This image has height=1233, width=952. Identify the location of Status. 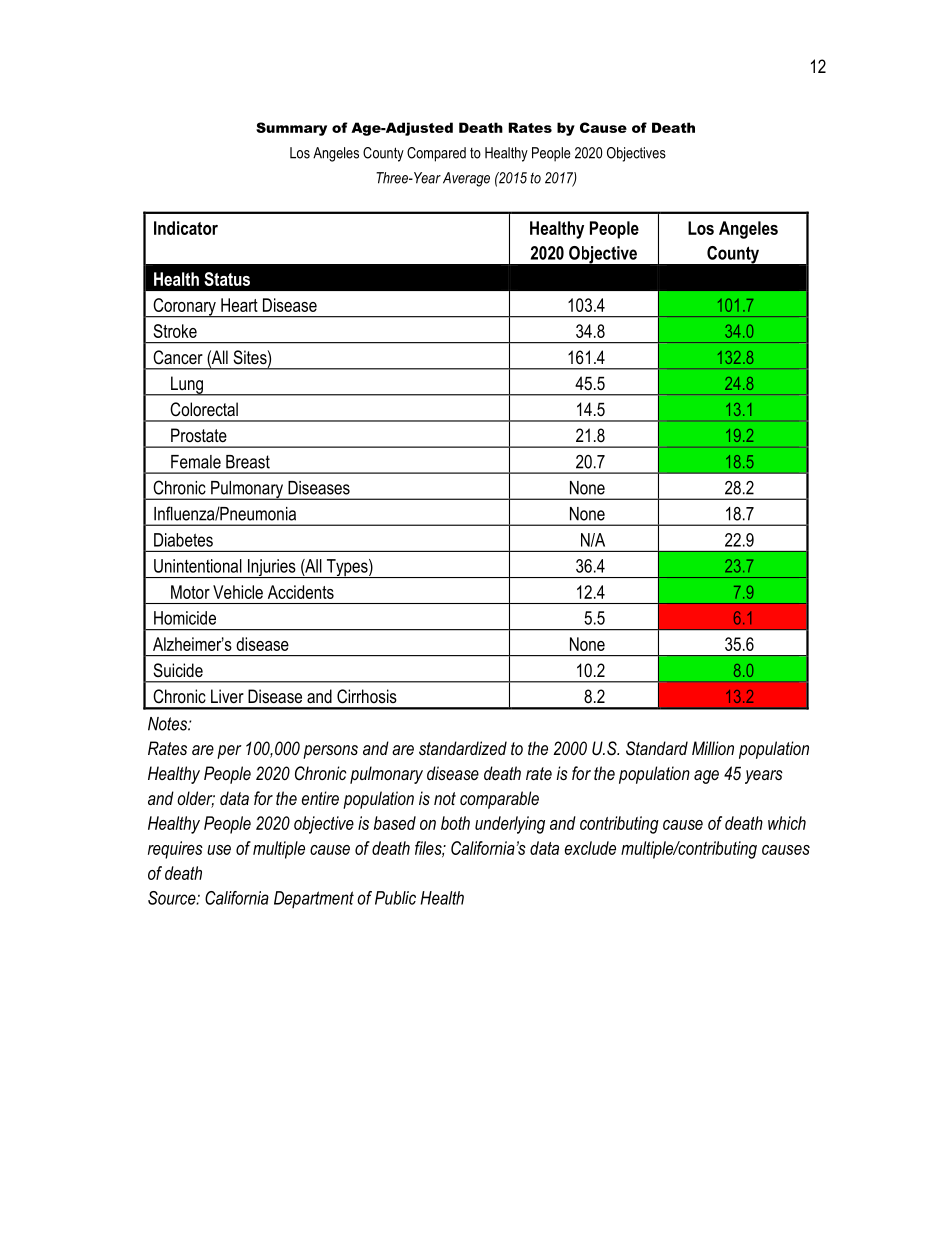
(227, 279).
